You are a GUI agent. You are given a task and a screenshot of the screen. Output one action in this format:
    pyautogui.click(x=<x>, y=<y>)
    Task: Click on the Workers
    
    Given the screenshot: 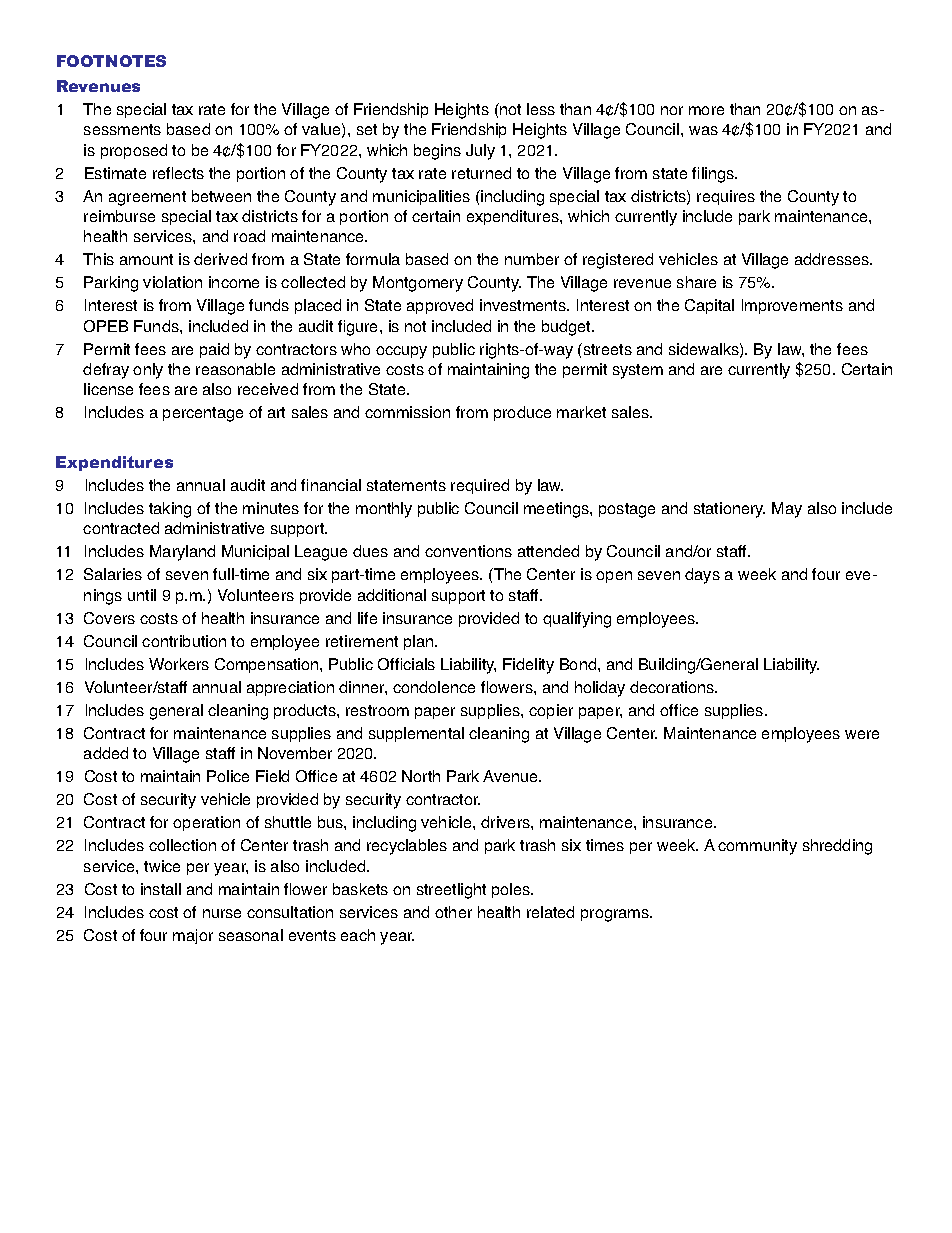 What is the action you would take?
    pyautogui.click(x=179, y=664)
